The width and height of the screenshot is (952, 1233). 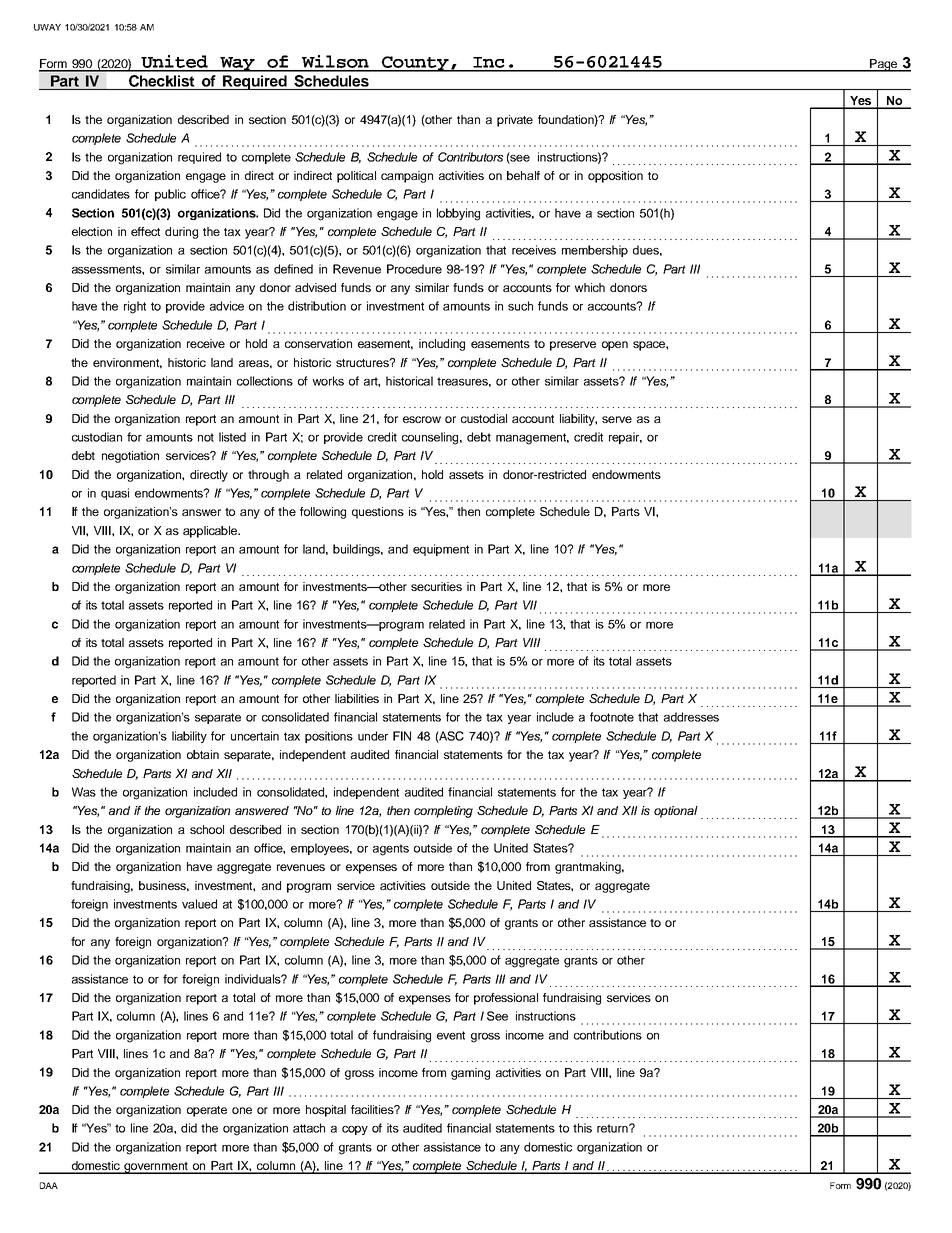 What do you see at coordinates (170, 195) in the screenshot?
I see `public` at bounding box center [170, 195].
